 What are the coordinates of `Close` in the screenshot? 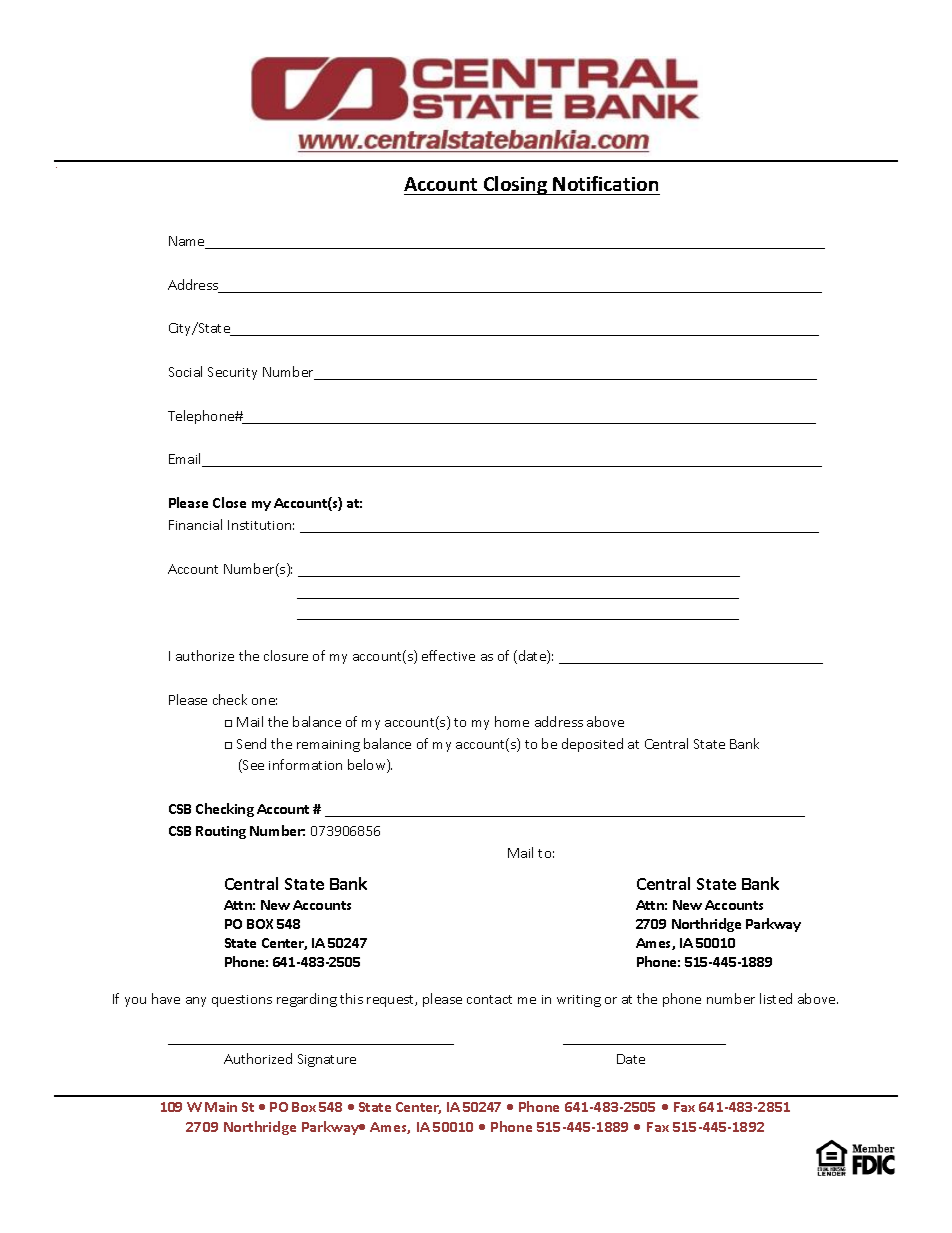 It's located at (229, 502).
